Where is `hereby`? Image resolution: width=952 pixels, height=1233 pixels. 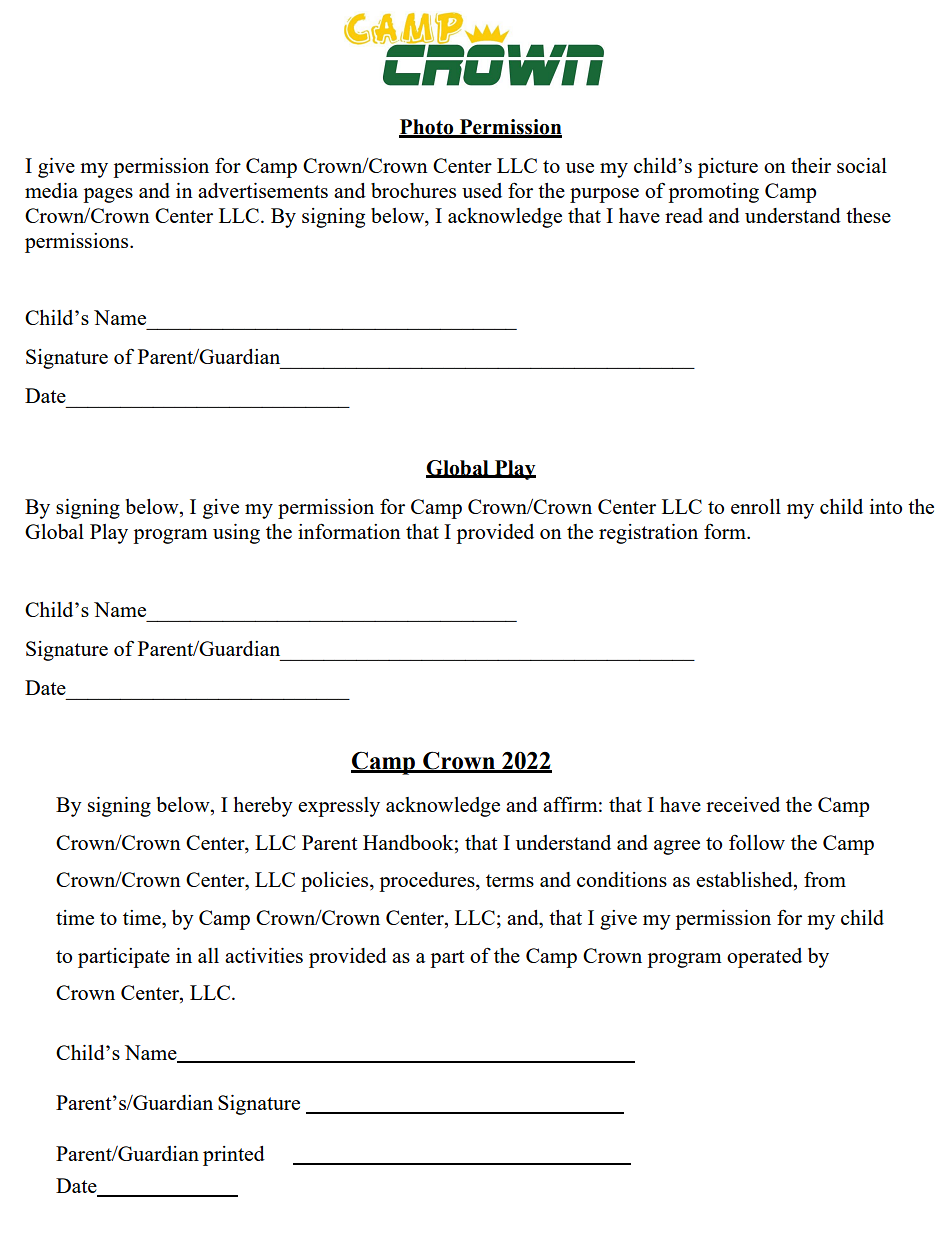 hereby is located at coordinates (263, 807).
